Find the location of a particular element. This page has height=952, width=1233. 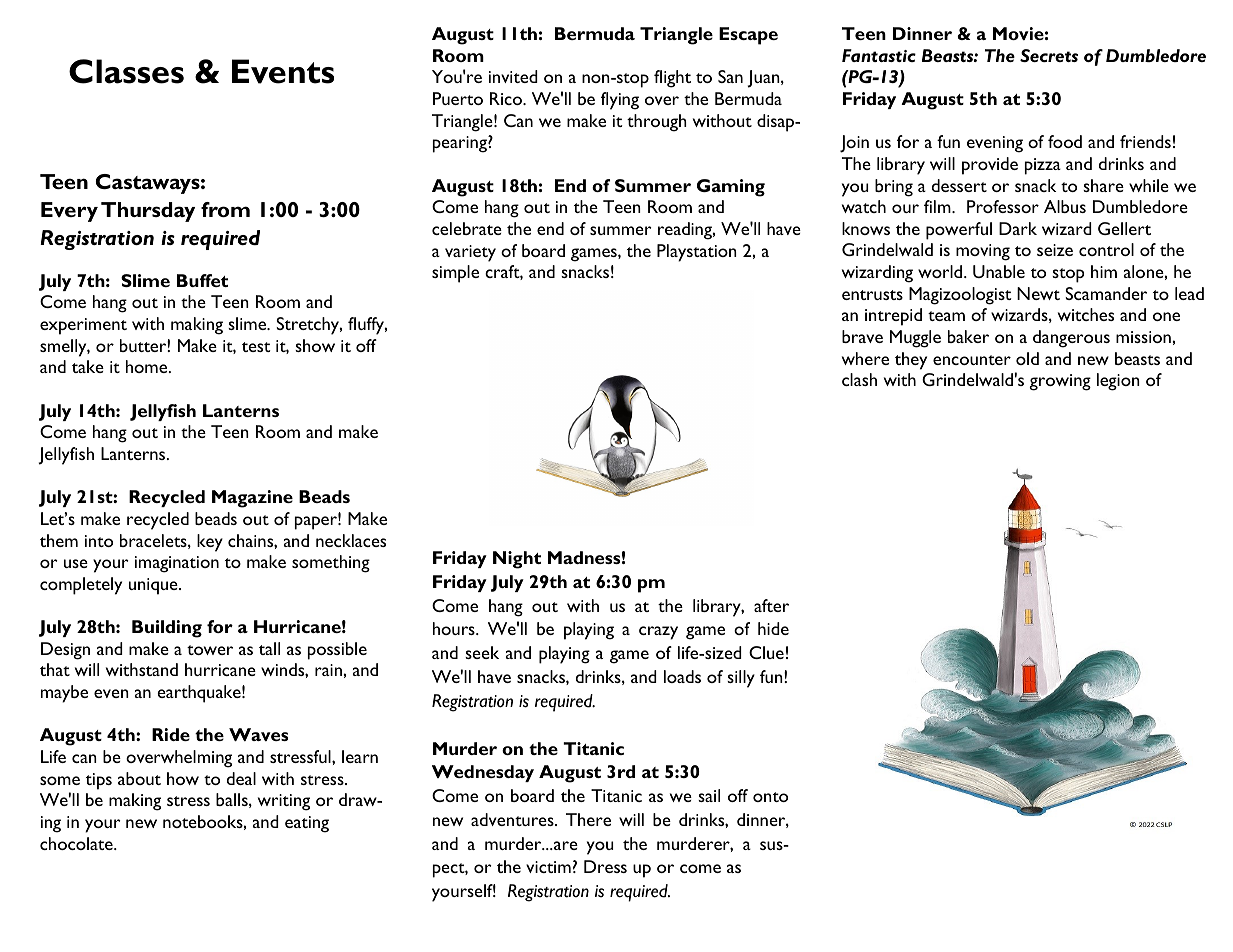

from is located at coordinates (225, 209).
